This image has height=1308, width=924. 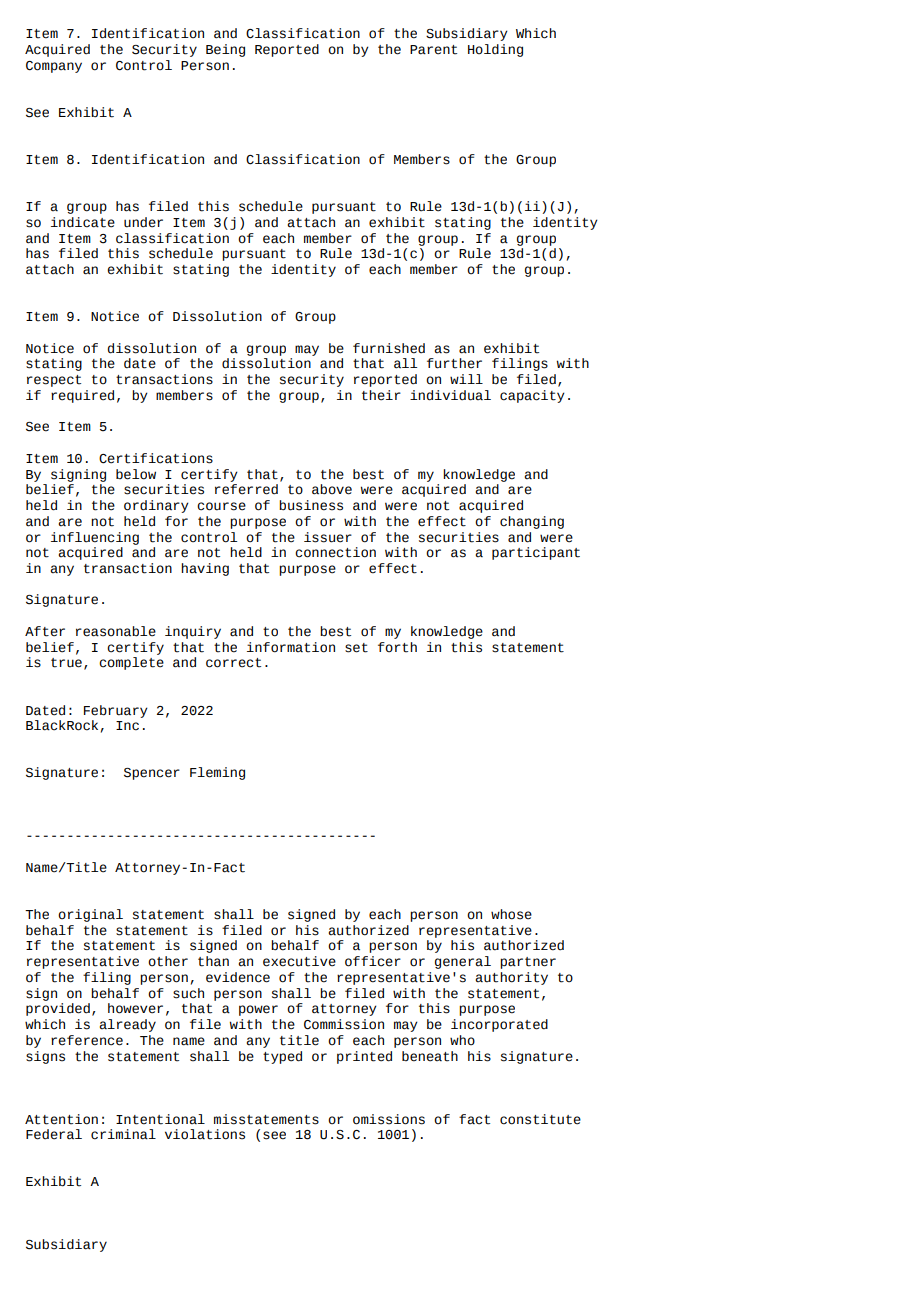 I want to click on Company, so click(x=54, y=67).
